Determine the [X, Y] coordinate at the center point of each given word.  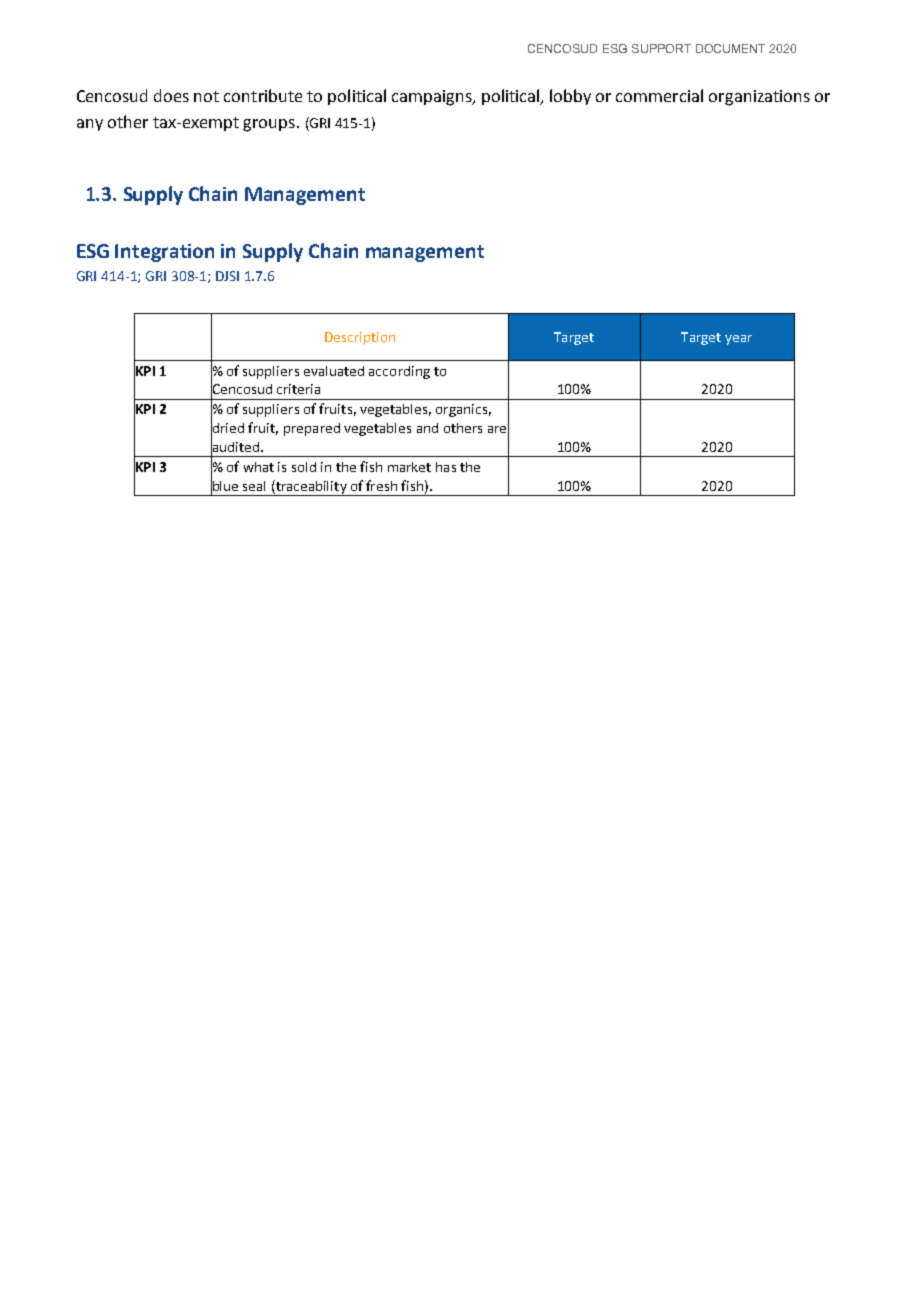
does [171, 95]
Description [360, 338]
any [90, 125]
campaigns [433, 98]
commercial [659, 95]
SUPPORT [661, 48]
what [259, 467]
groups [269, 125]
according [399, 372]
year [738, 340]
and [427, 428]
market [409, 467]
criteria [298, 389]
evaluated [334, 371]
